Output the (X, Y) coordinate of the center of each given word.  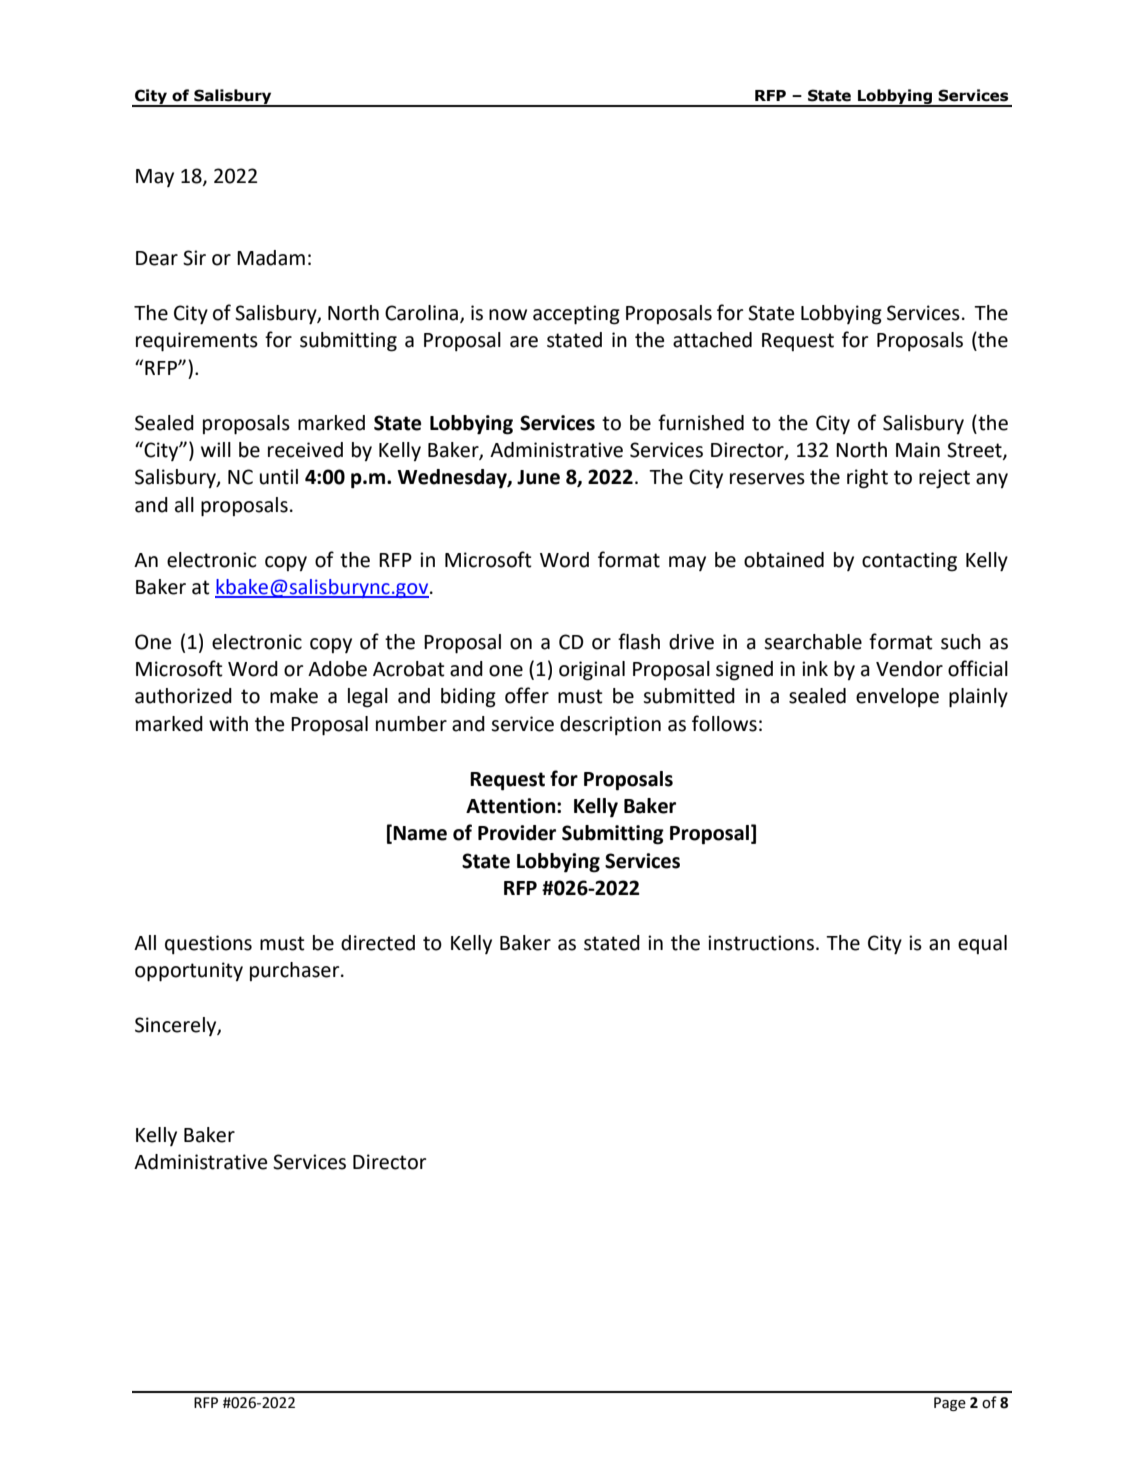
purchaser (296, 971)
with (228, 724)
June (538, 477)
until (279, 477)
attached (712, 340)
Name (420, 833)
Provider (517, 833)
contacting (909, 562)
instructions (761, 943)
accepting (576, 315)
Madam (271, 258)
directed (378, 943)
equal (982, 944)
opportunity (189, 972)
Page (950, 1404)
